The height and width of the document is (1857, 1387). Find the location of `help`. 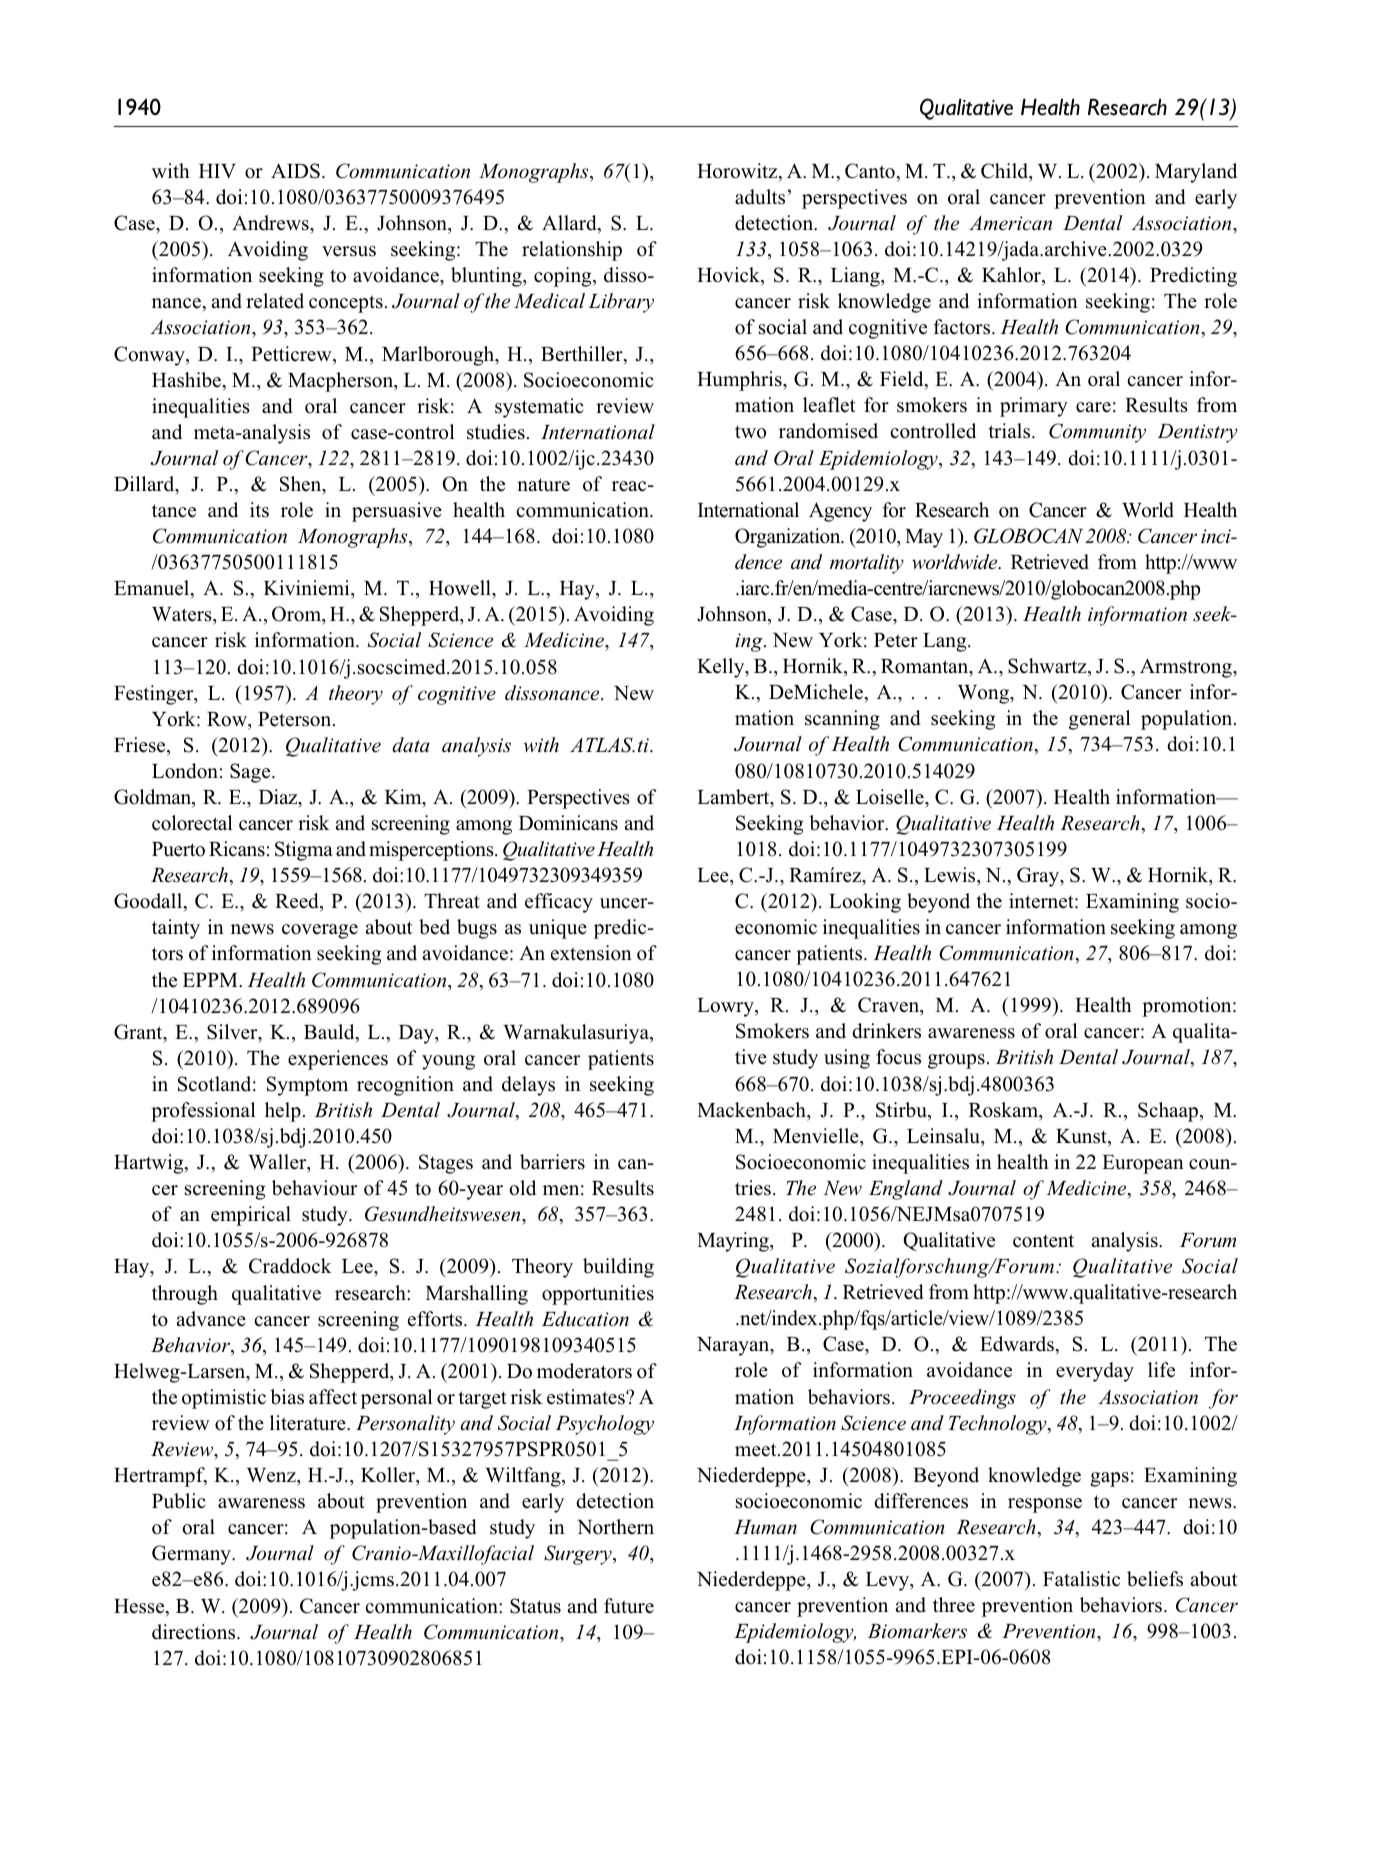

help is located at coordinates (283, 1112).
